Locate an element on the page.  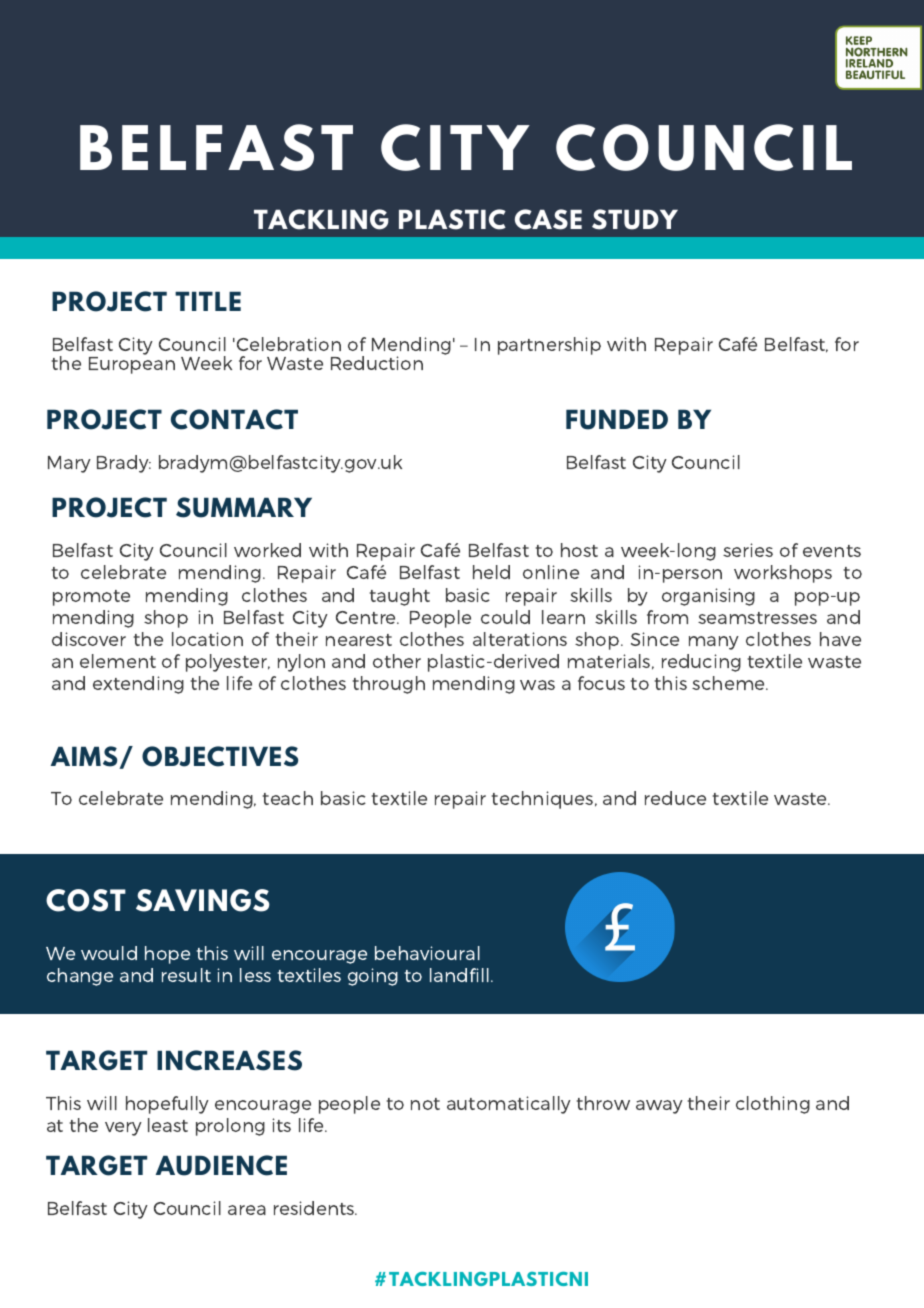
scheme is located at coordinates (729, 683).
